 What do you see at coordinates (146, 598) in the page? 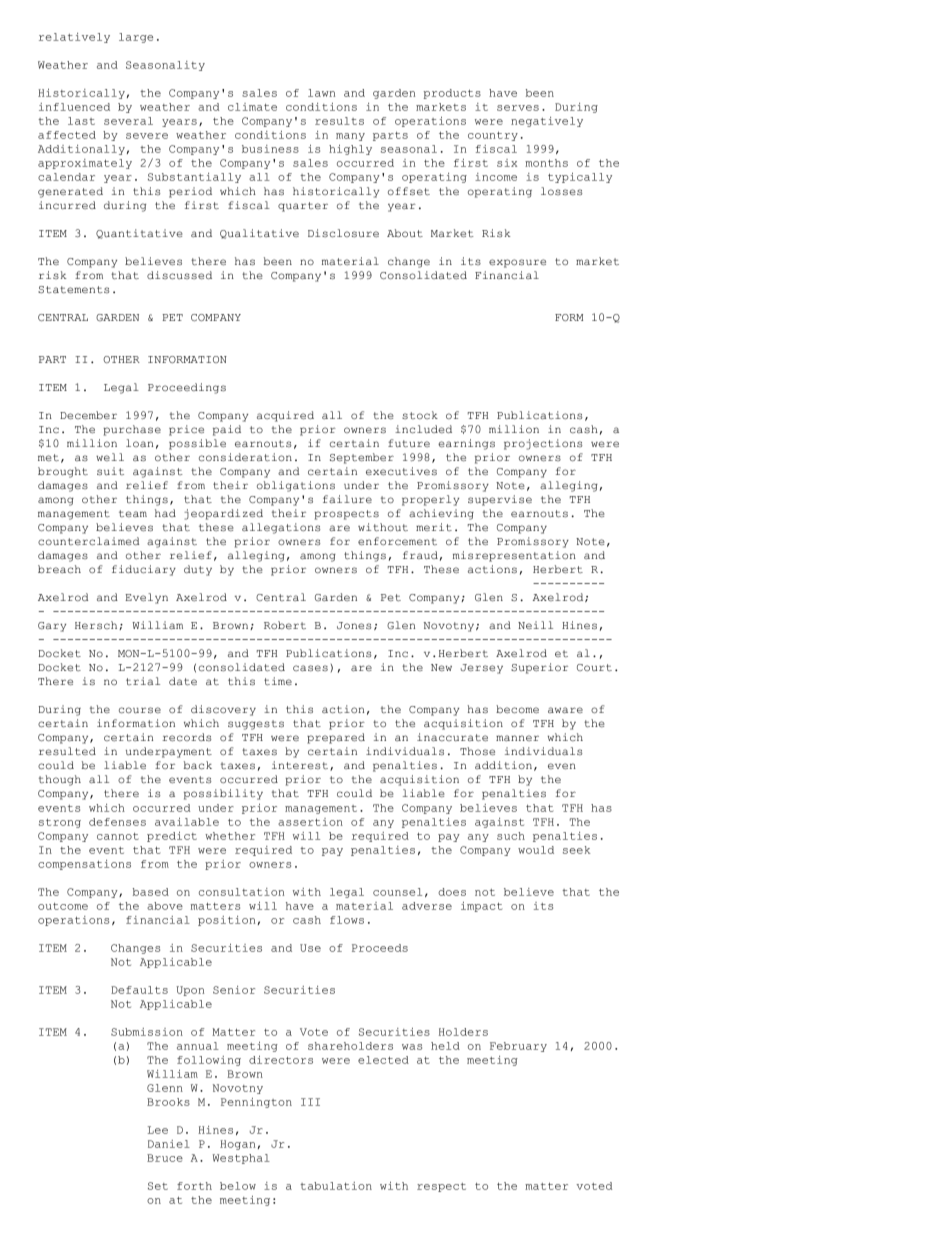
I see `Evelyn` at bounding box center [146, 598].
